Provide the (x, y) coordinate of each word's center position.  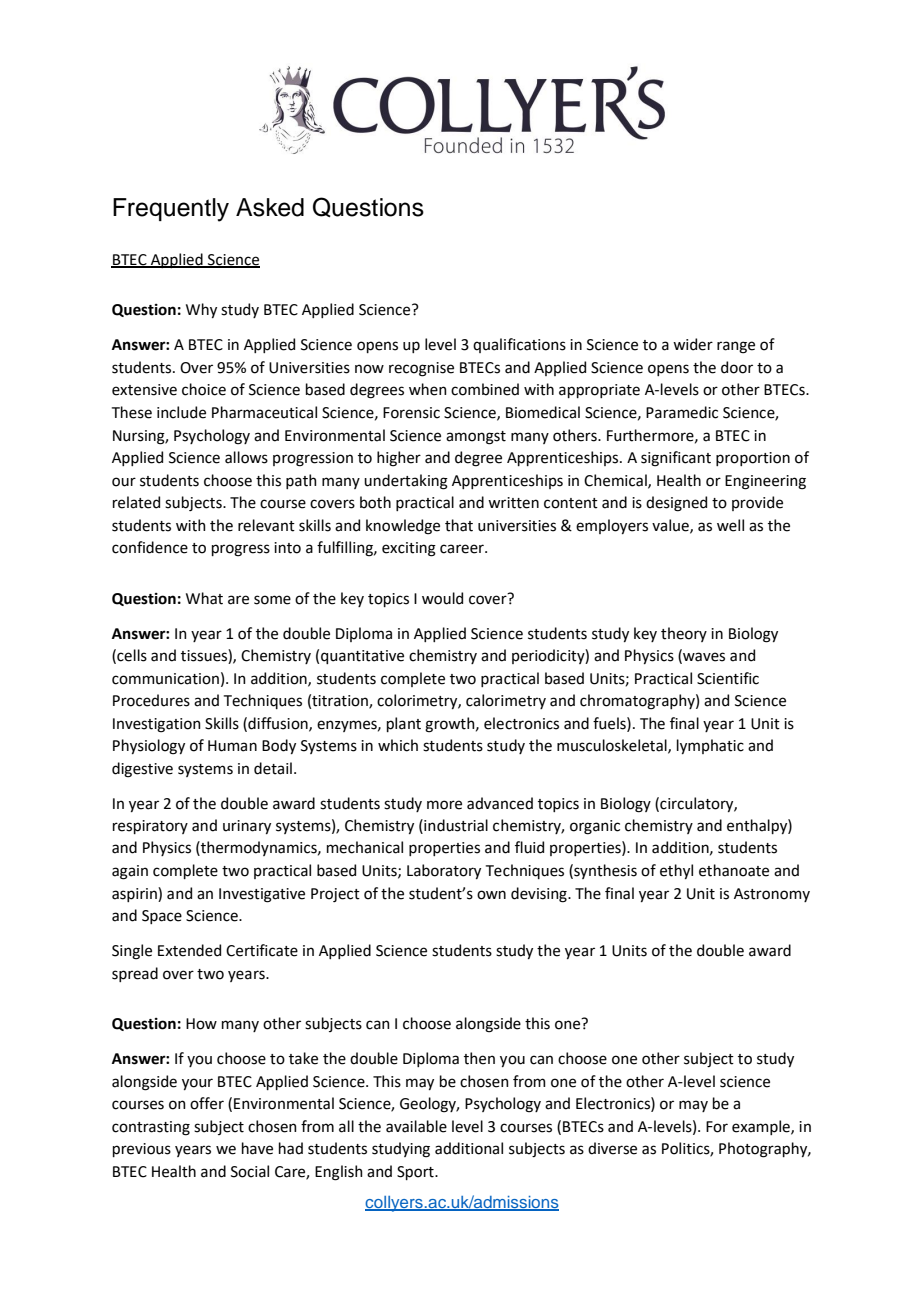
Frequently (171, 210)
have (257, 1148)
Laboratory (444, 871)
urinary (247, 827)
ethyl (676, 871)
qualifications (519, 345)
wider (693, 344)
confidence (150, 547)
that (459, 525)
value (671, 526)
